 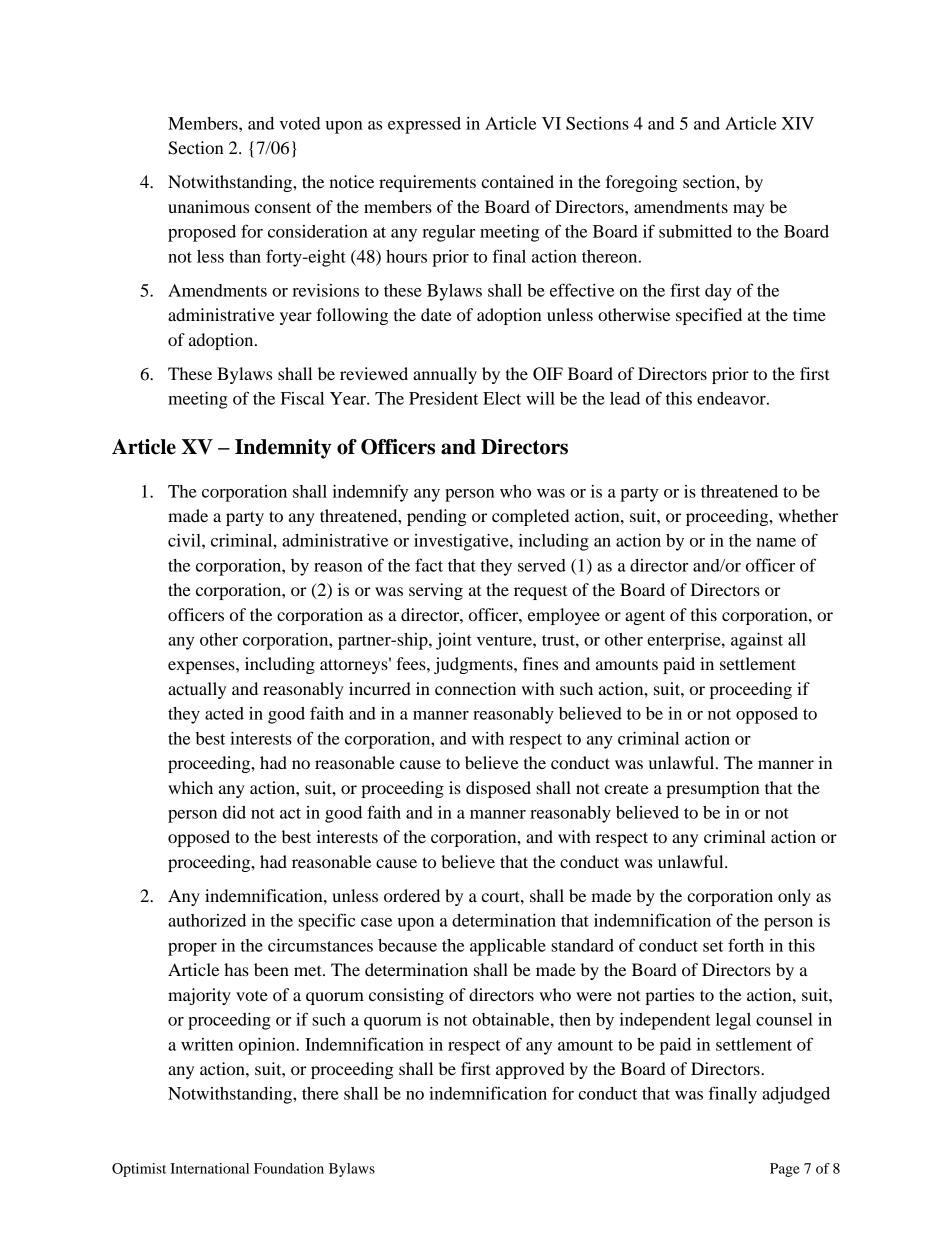 What do you see at coordinates (502, 398) in the page?
I see `Elect` at bounding box center [502, 398].
